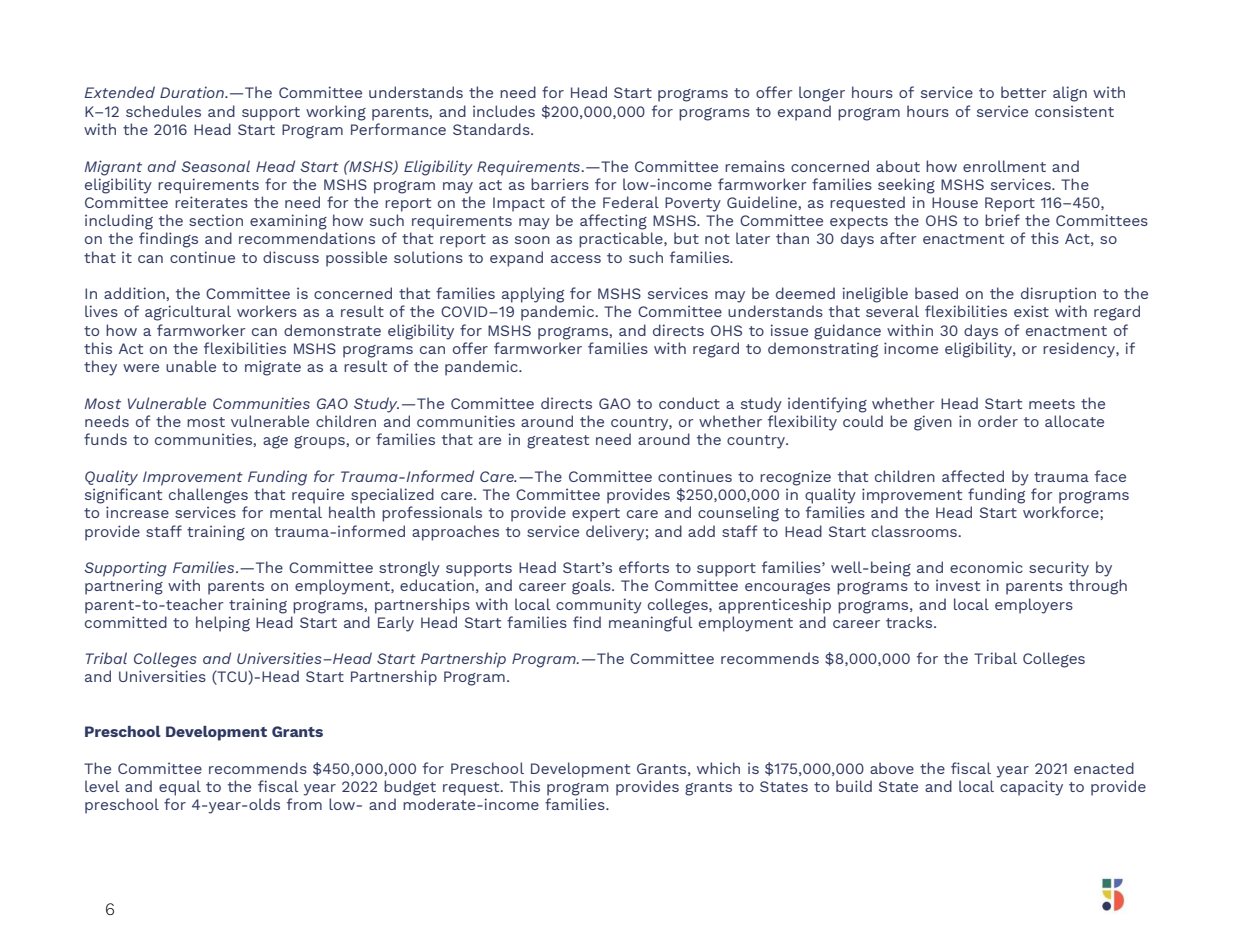 The image size is (1233, 952). I want to click on groups, so click(320, 442).
